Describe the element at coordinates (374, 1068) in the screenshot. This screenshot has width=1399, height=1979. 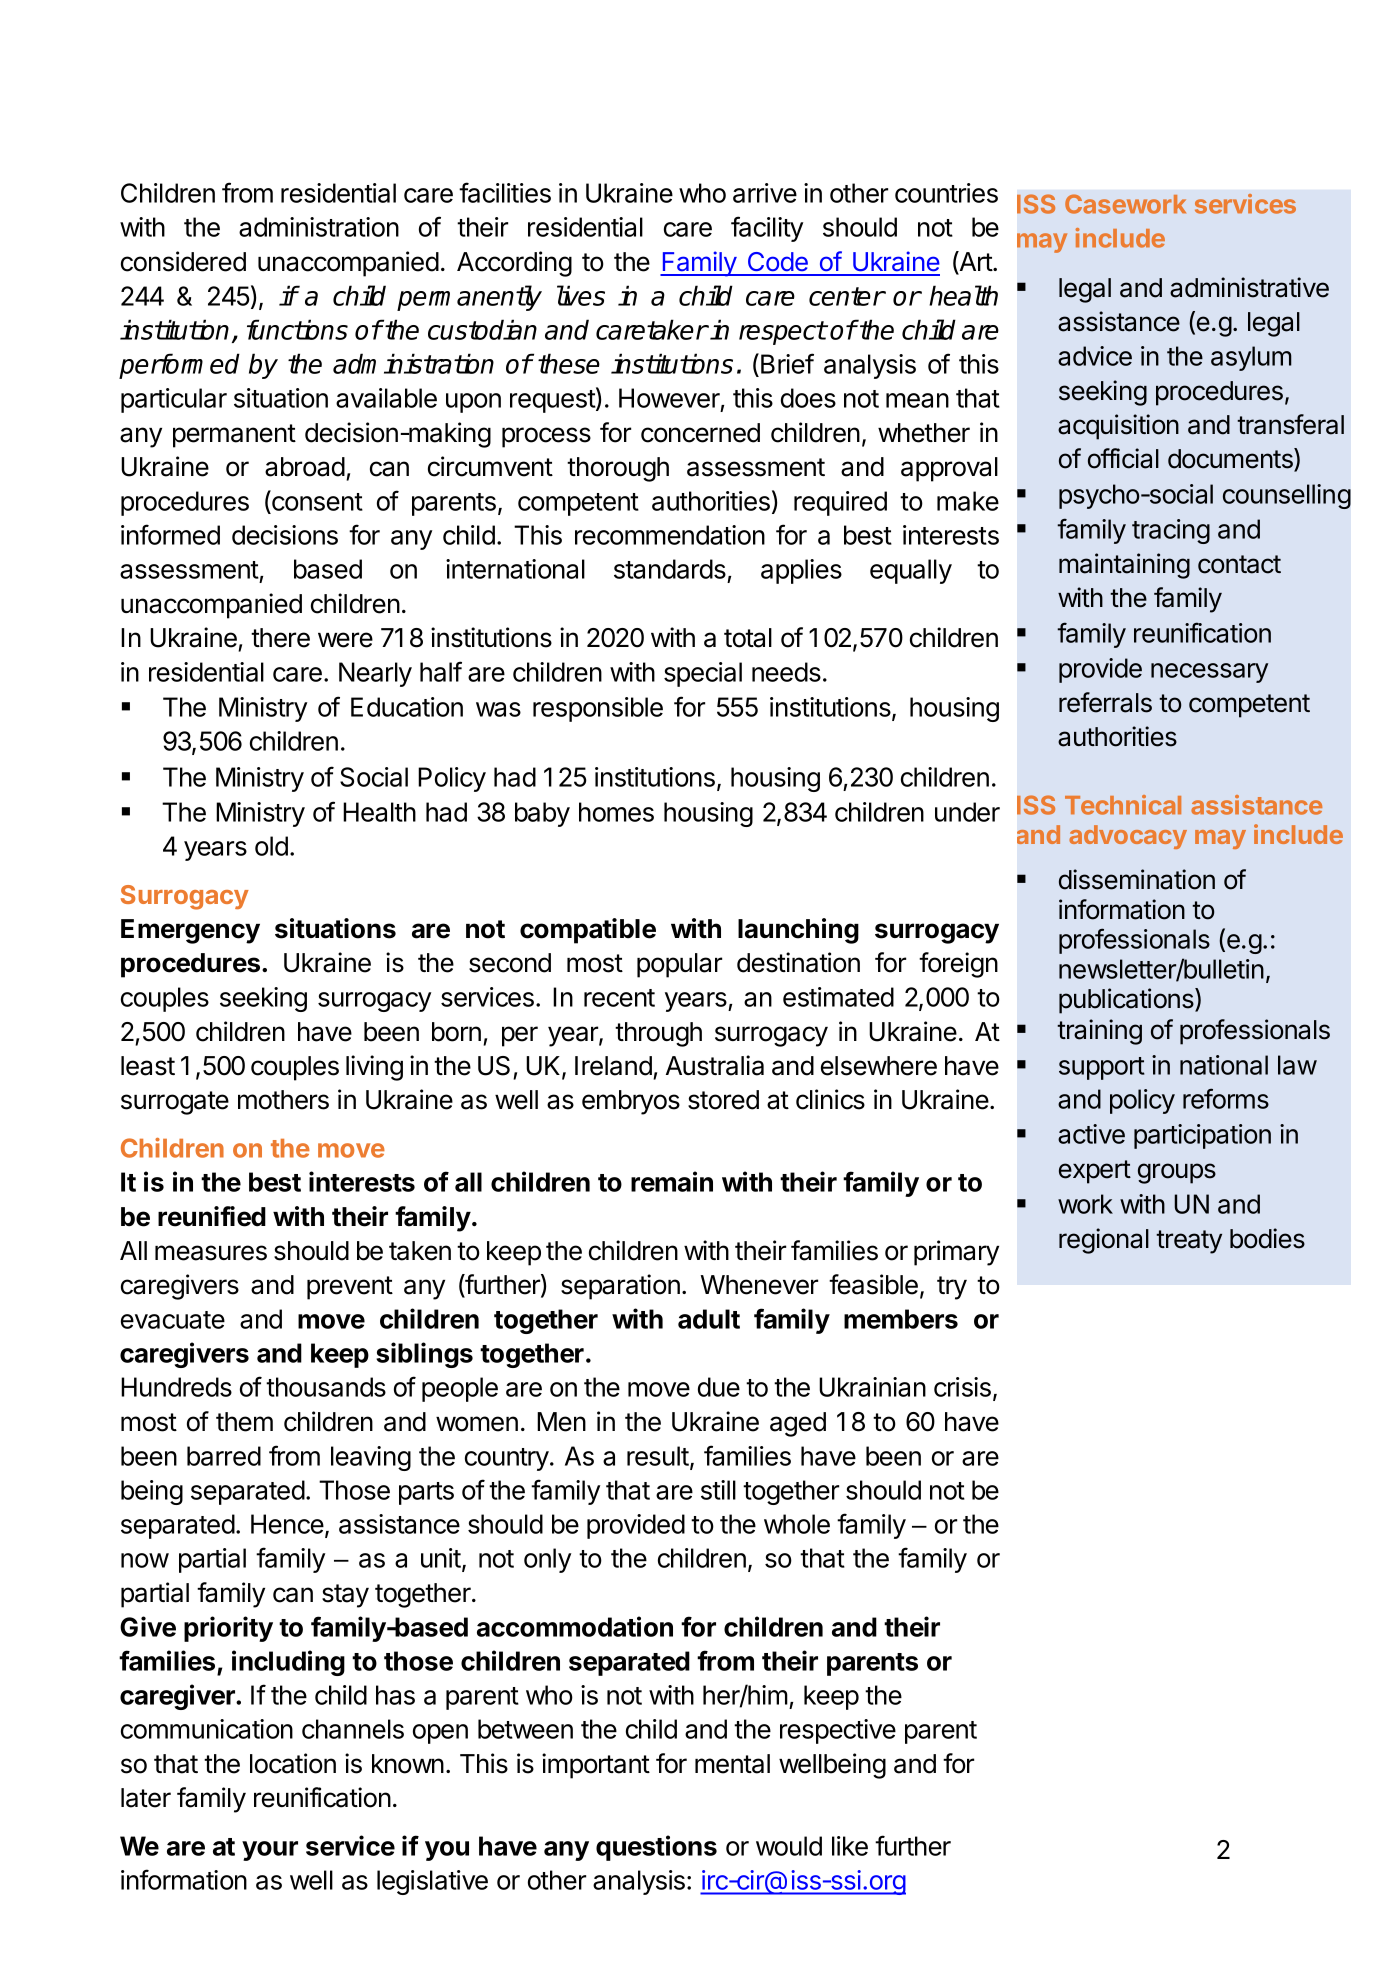
I see `living` at that location.
